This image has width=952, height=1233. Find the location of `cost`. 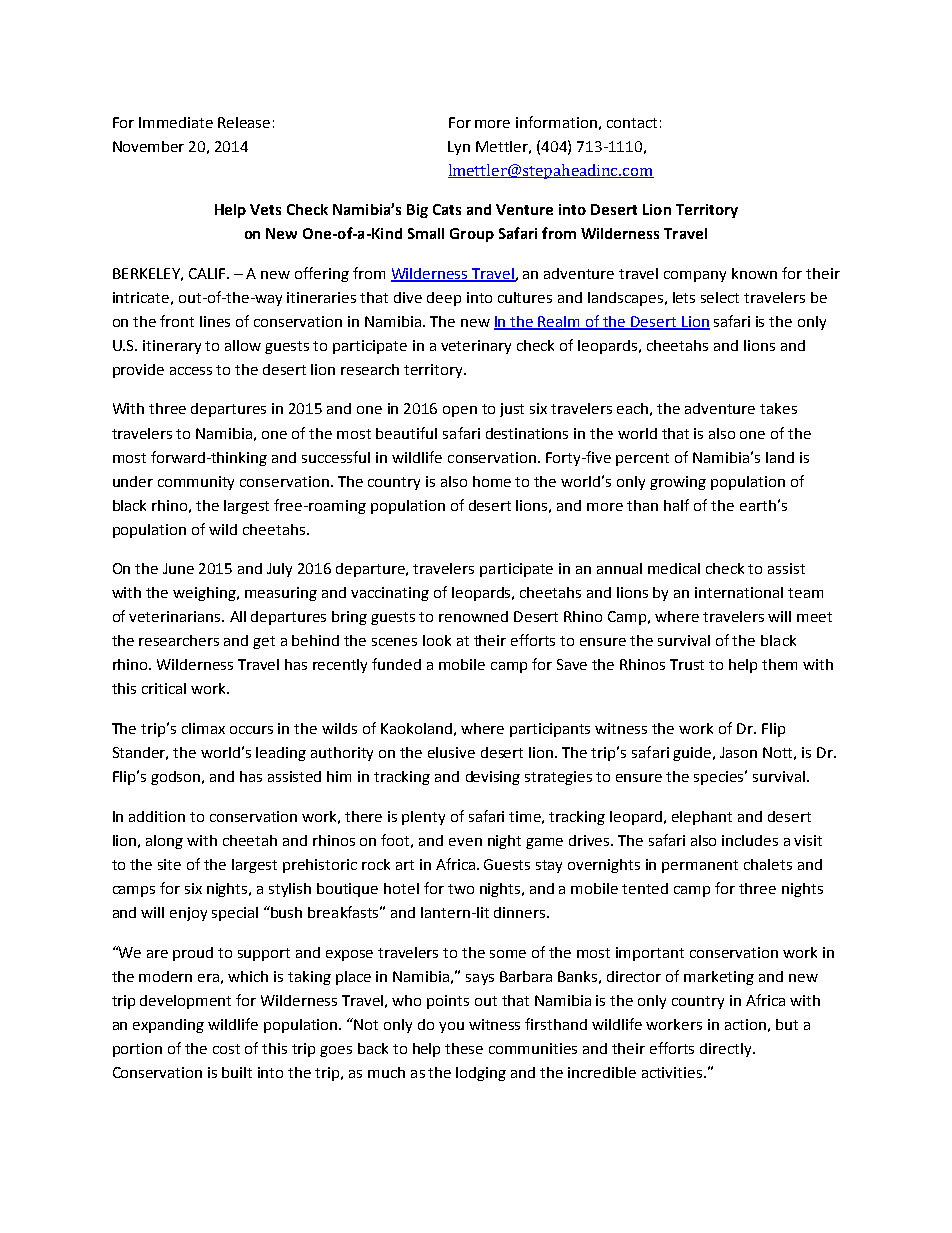

cost is located at coordinates (226, 1049).
